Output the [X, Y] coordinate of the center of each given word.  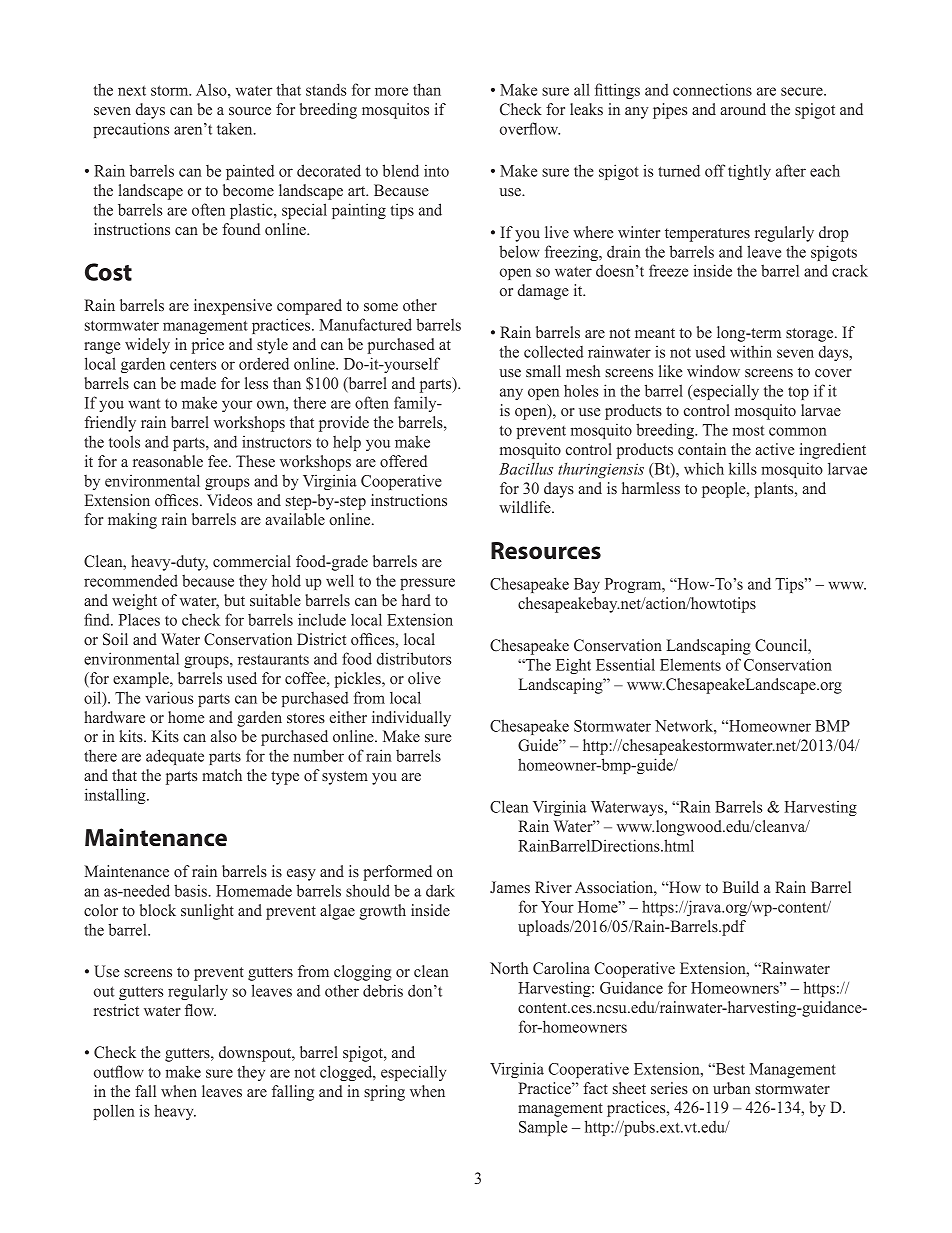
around [743, 109]
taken [236, 128]
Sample [543, 1128]
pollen [114, 1112]
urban [731, 1088]
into [436, 170]
